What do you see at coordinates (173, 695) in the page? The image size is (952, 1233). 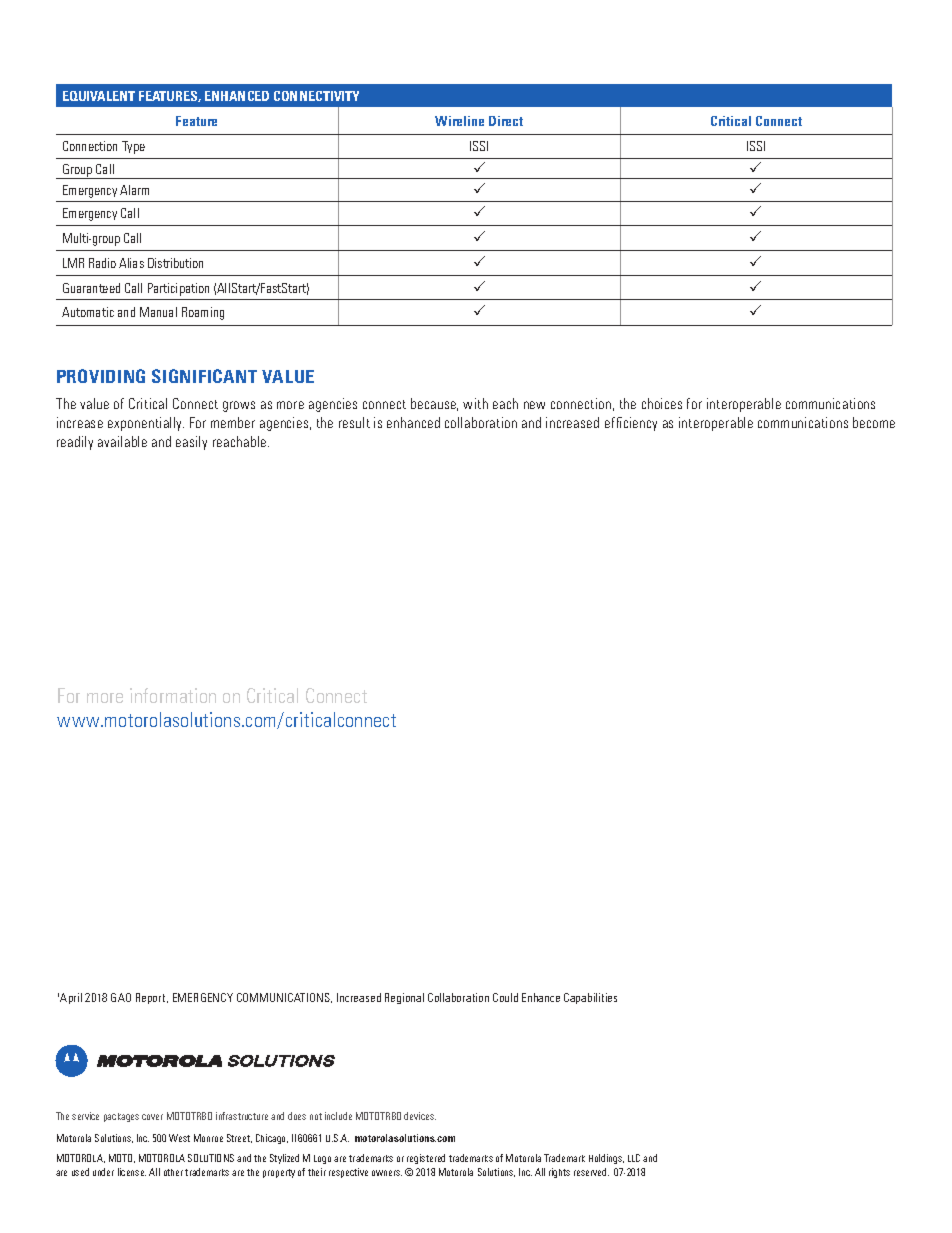 I see `information` at bounding box center [173, 695].
